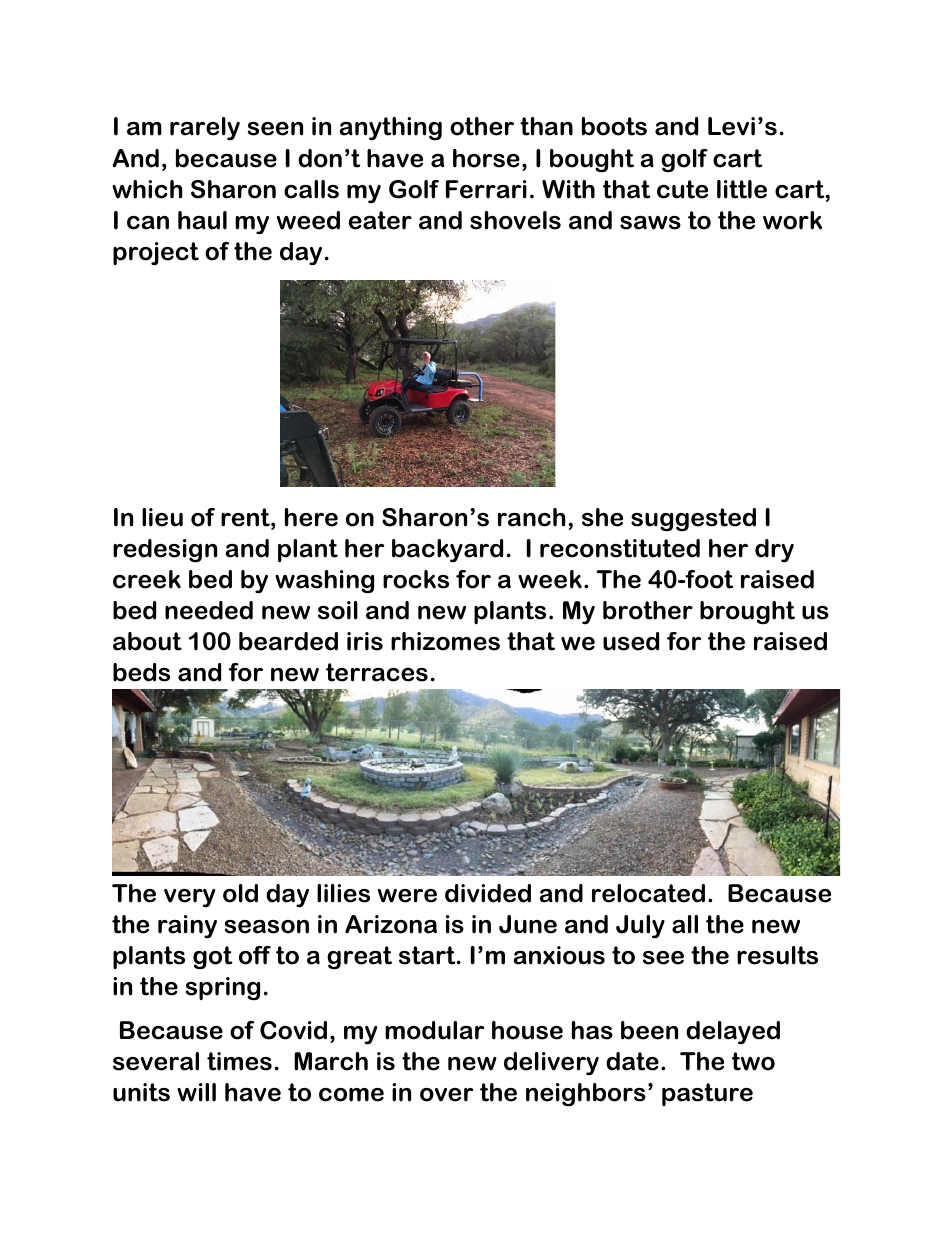  I want to click on little, so click(742, 189).
